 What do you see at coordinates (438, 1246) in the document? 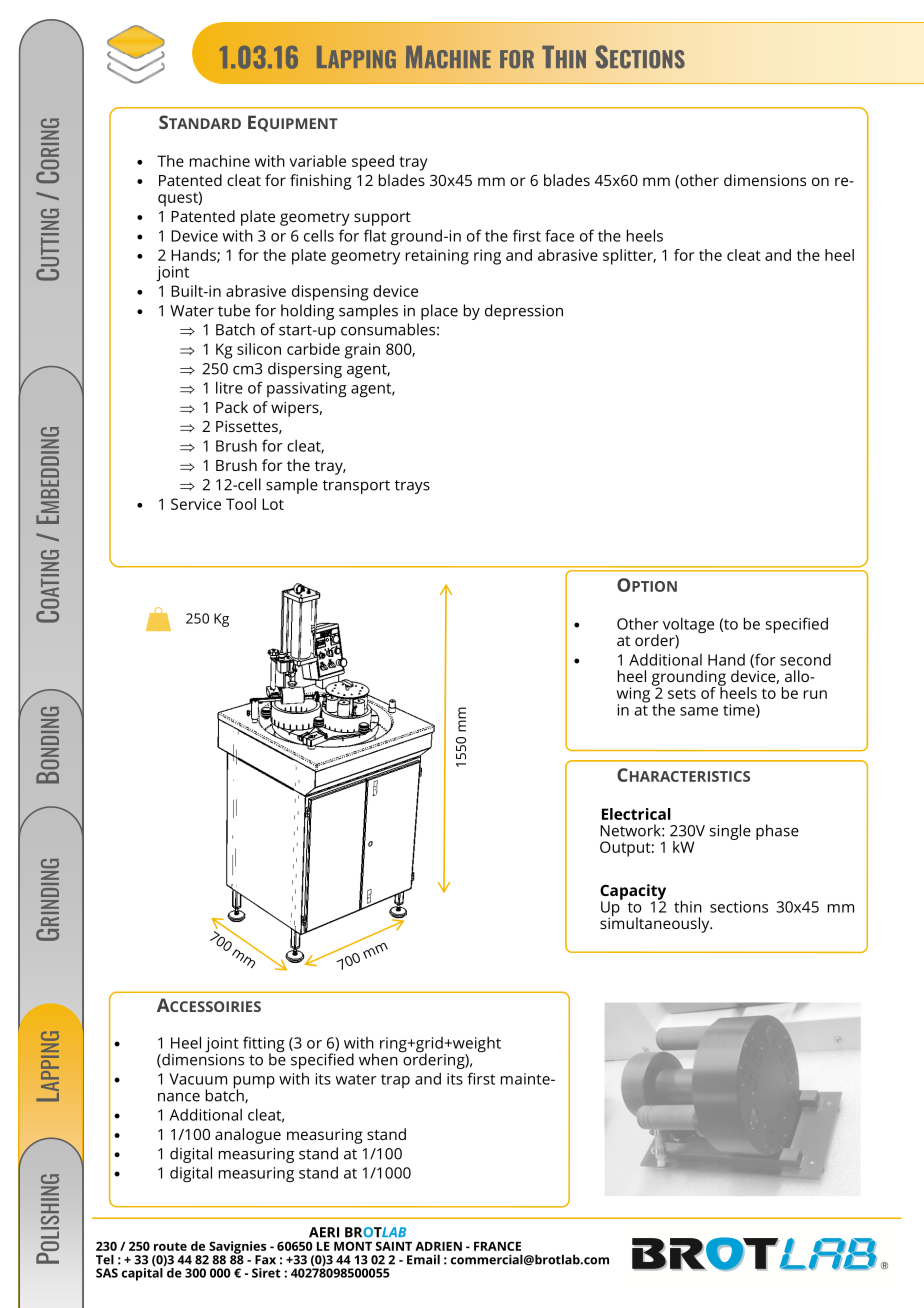
I see `ADRIEN` at bounding box center [438, 1246].
